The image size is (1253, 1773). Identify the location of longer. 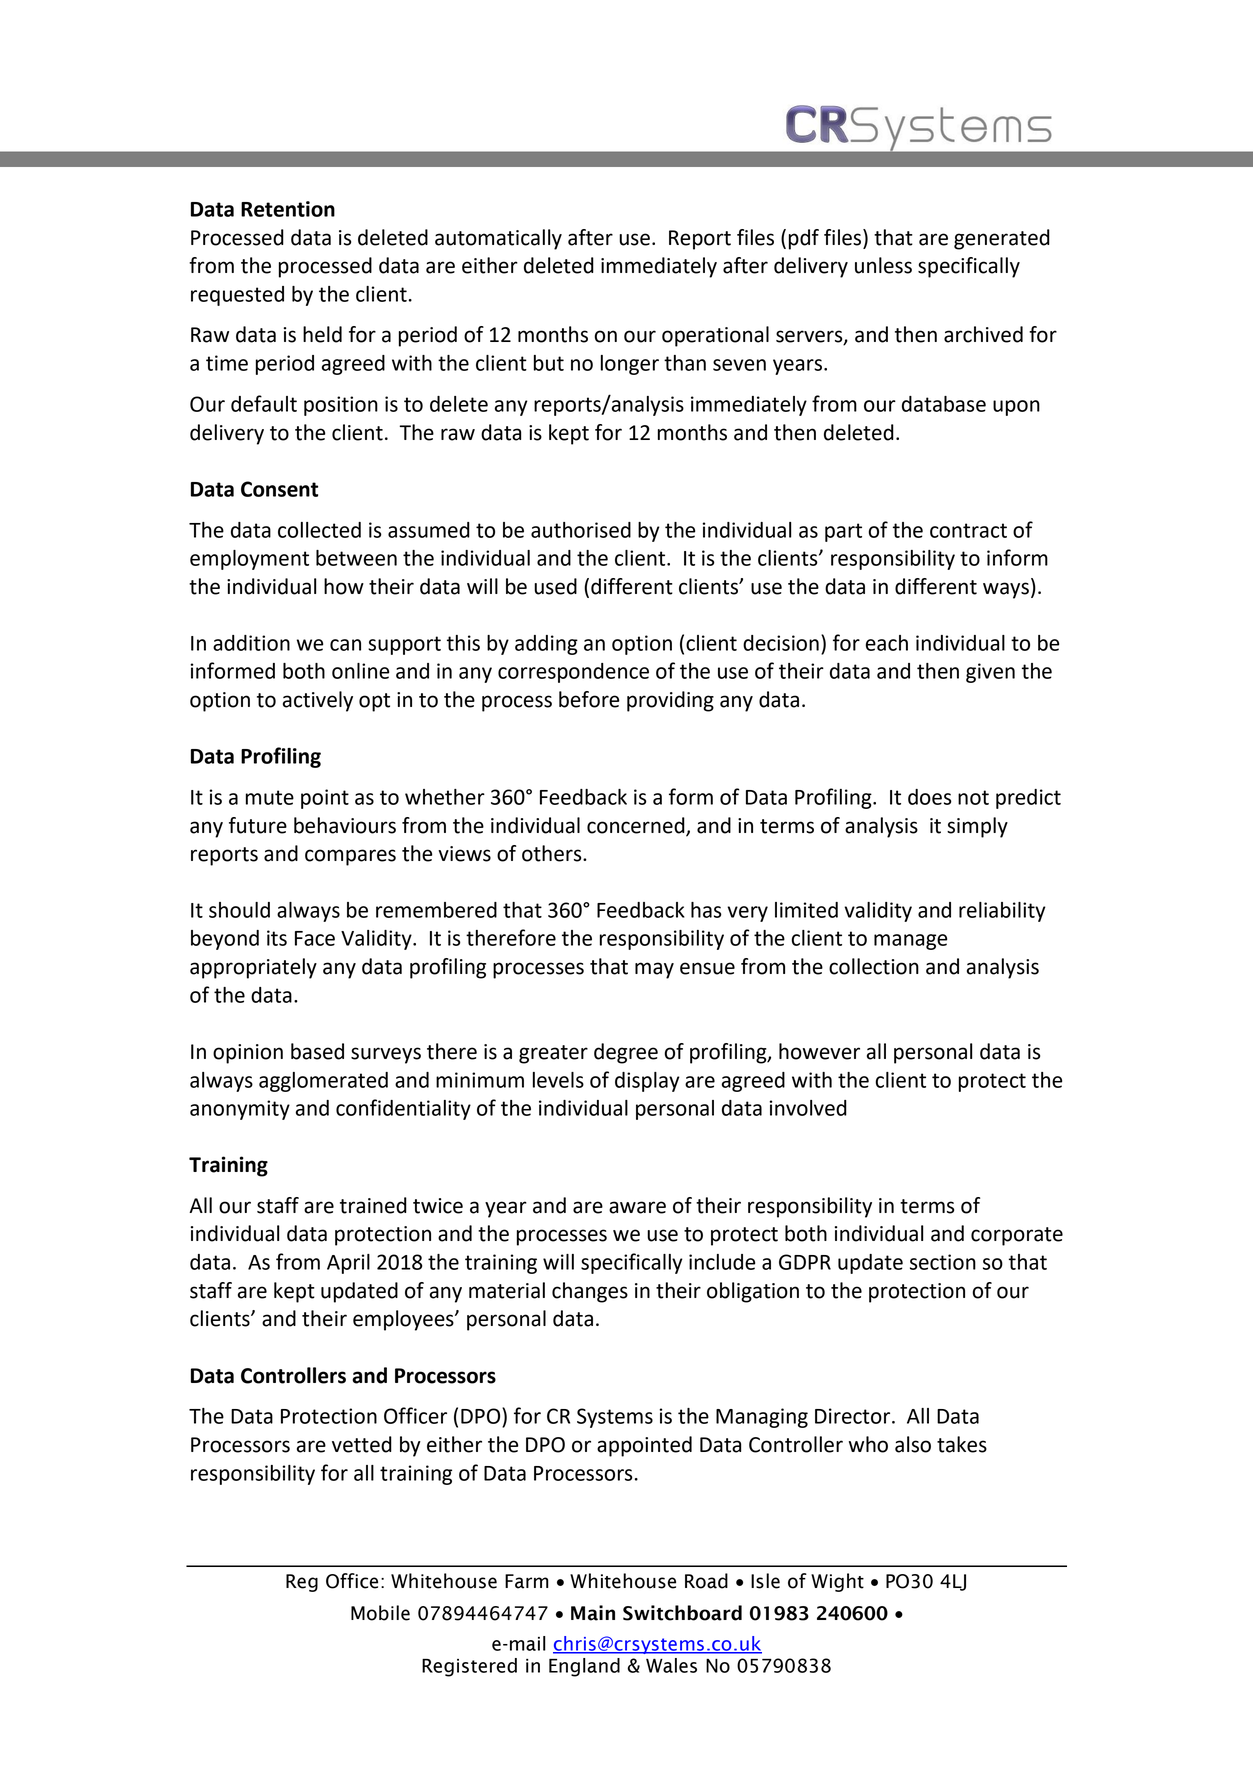
(630, 365).
